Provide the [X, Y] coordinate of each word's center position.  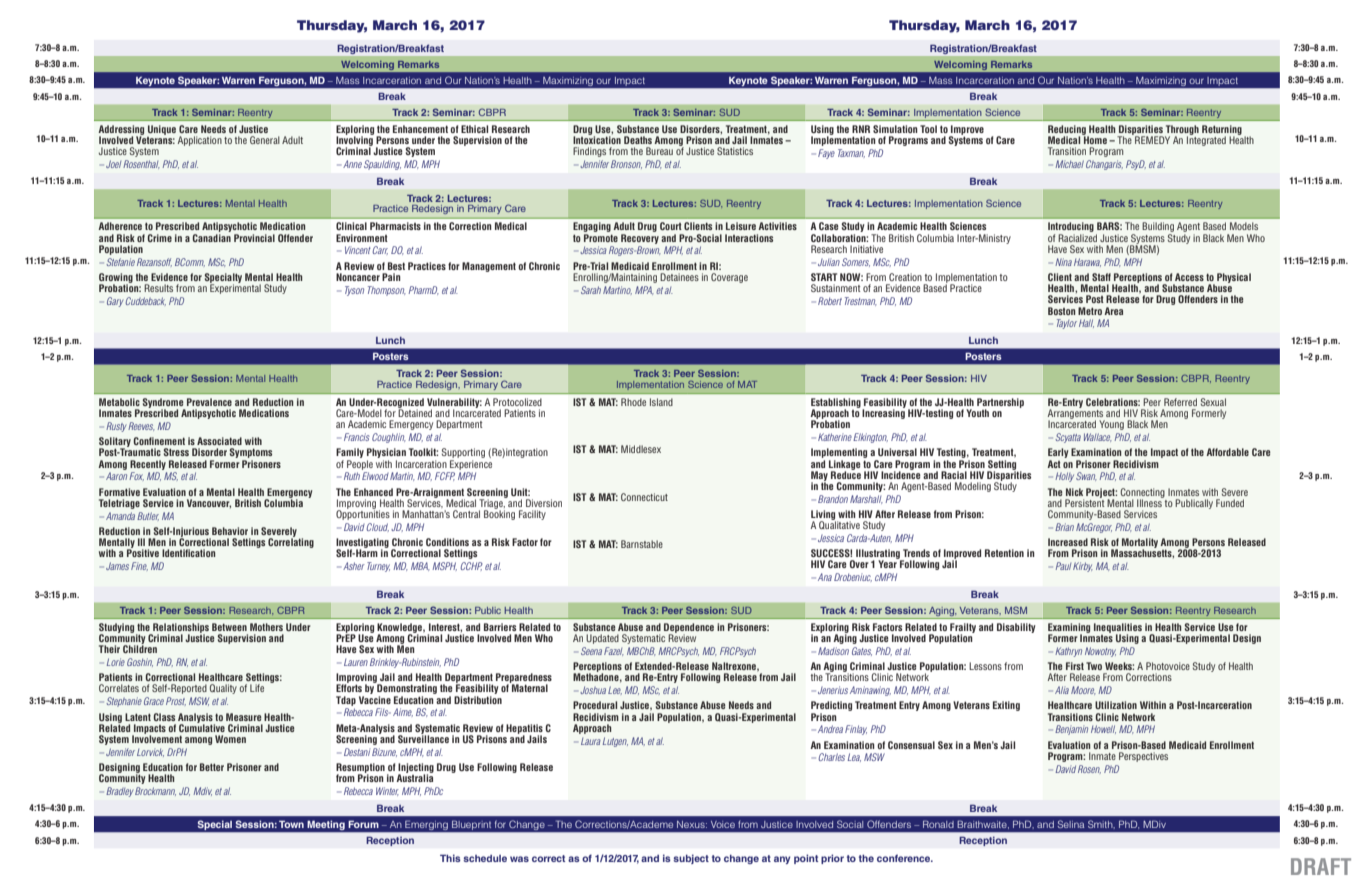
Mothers [266, 627]
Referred [1180, 402]
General [265, 140]
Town [291, 824]
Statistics [735, 151]
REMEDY [1151, 139]
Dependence [689, 629]
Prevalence [209, 402]
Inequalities [1118, 629]
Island [661, 402]
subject [691, 859]
